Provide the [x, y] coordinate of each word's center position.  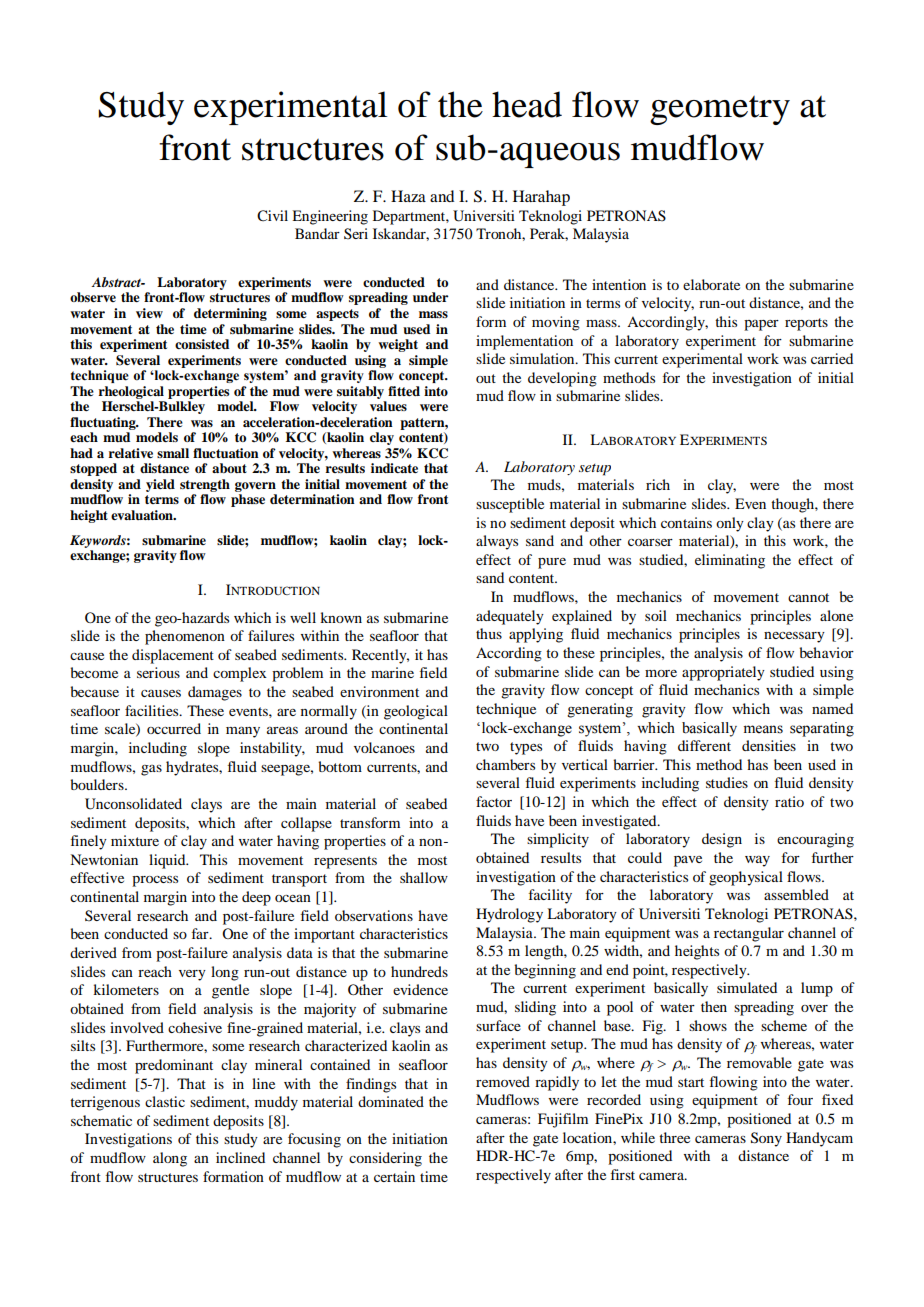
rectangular [749, 934]
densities [769, 745]
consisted [202, 344]
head [527, 104]
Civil [272, 216]
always [497, 542]
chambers [505, 764]
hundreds [419, 971]
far [201, 933]
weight [398, 345]
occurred [174, 728]
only [730, 524]
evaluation [143, 515]
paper [761, 325]
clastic [165, 1101]
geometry [720, 110]
